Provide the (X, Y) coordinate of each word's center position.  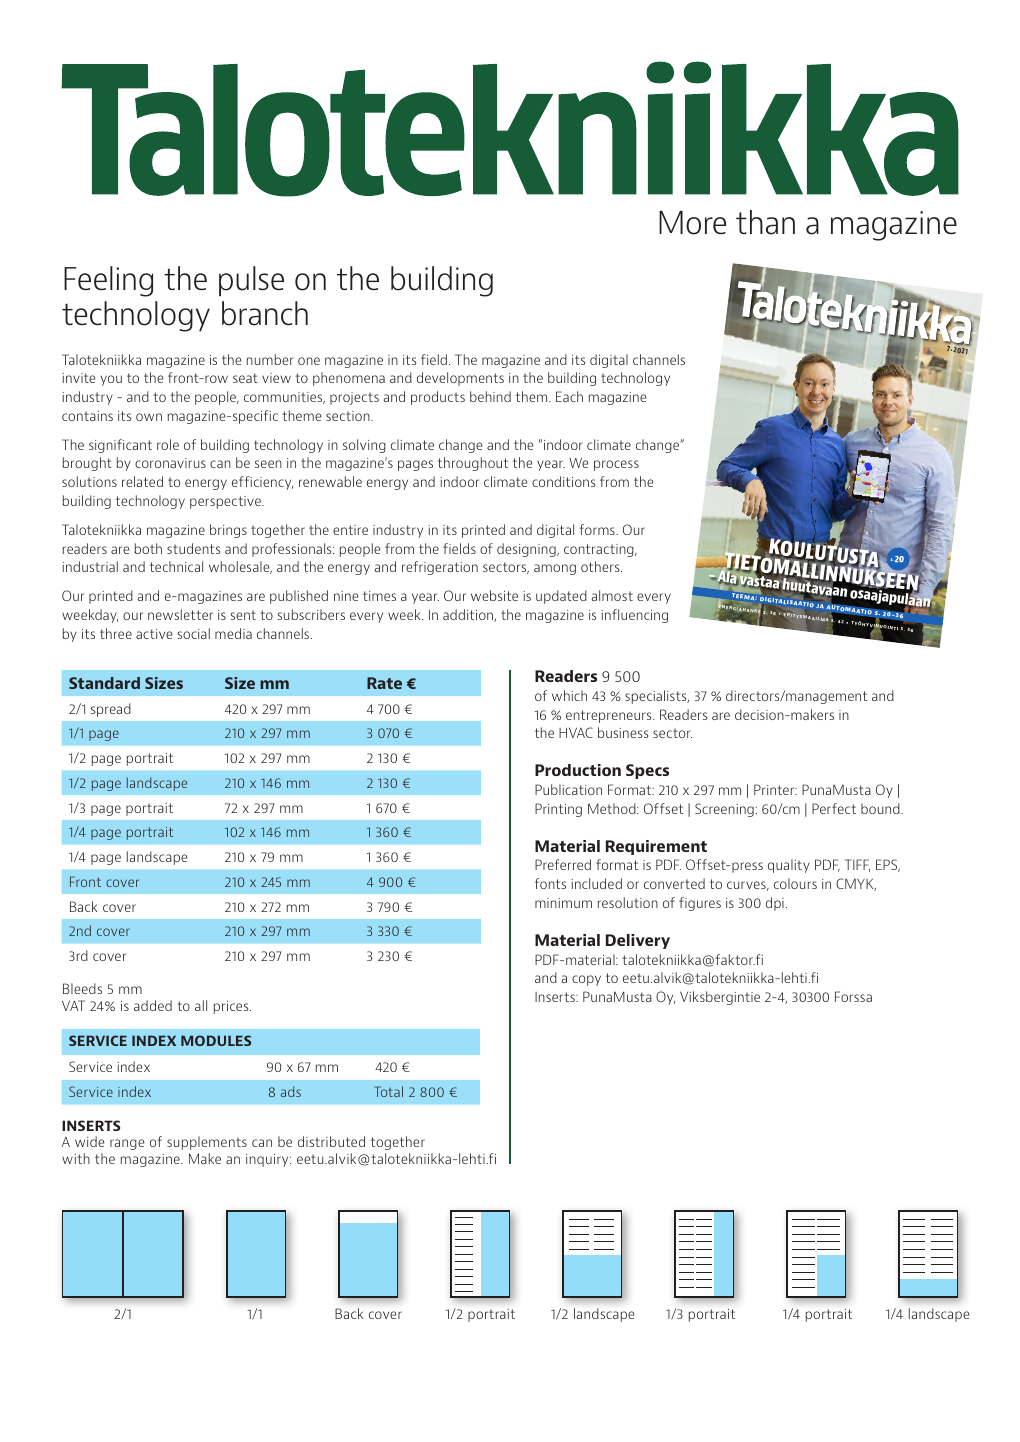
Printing (558, 810)
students (193, 548)
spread (111, 710)
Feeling (108, 281)
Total (388, 1091)
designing (527, 550)
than (765, 222)
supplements (207, 1143)
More (692, 223)
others (601, 566)
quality (789, 866)
